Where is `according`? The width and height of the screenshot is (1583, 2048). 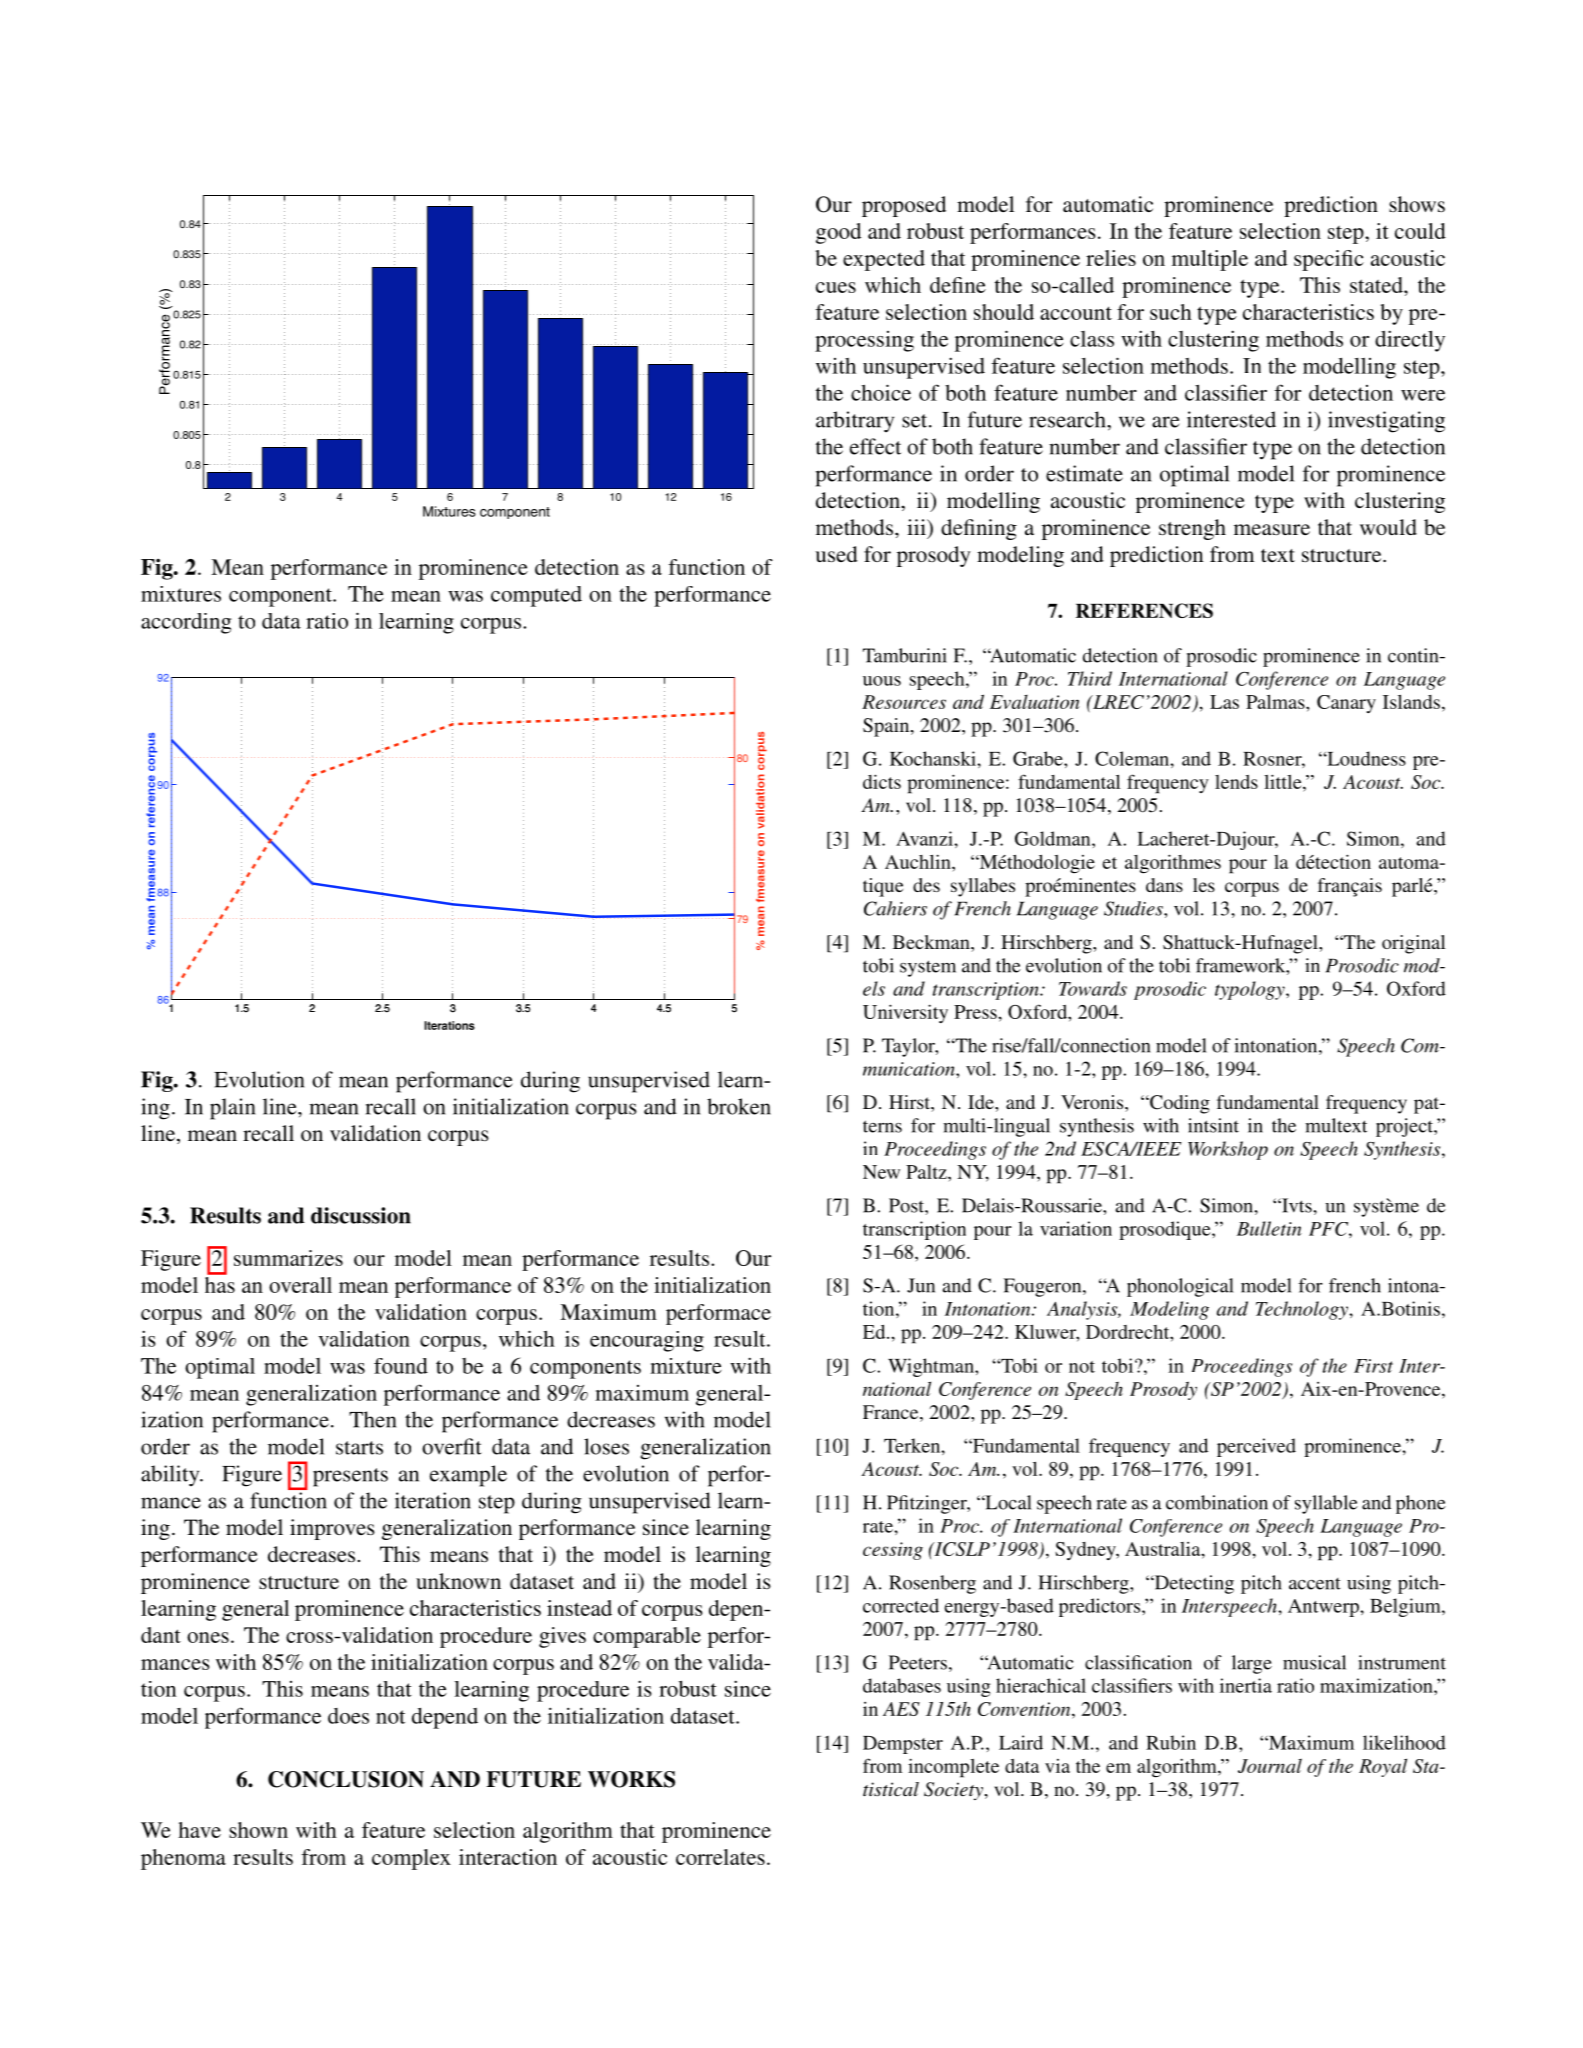 according is located at coordinates (186, 623).
